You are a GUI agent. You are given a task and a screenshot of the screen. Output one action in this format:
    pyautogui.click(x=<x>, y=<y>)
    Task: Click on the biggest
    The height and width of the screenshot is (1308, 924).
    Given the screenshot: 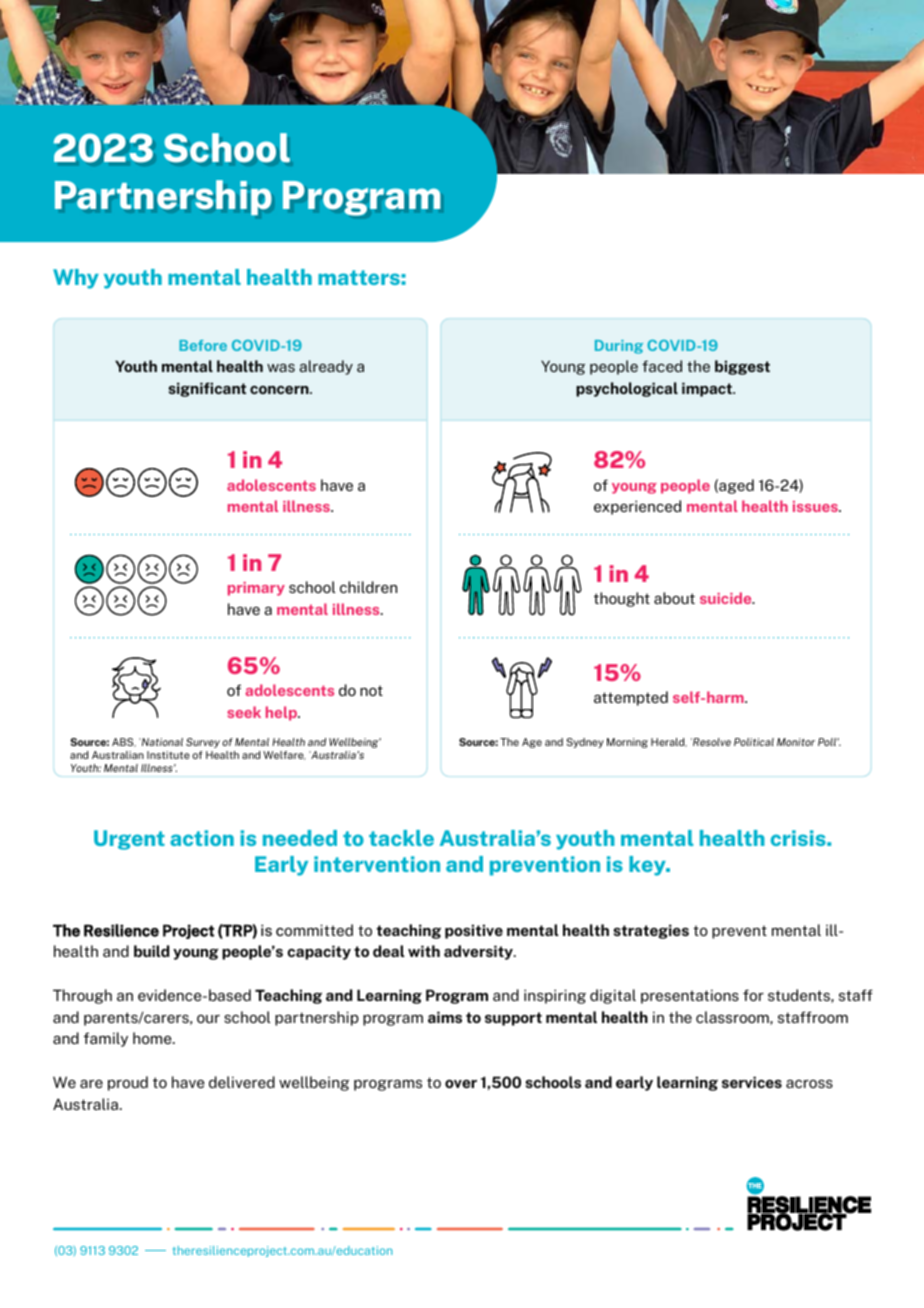 What is the action you would take?
    pyautogui.click(x=742, y=367)
